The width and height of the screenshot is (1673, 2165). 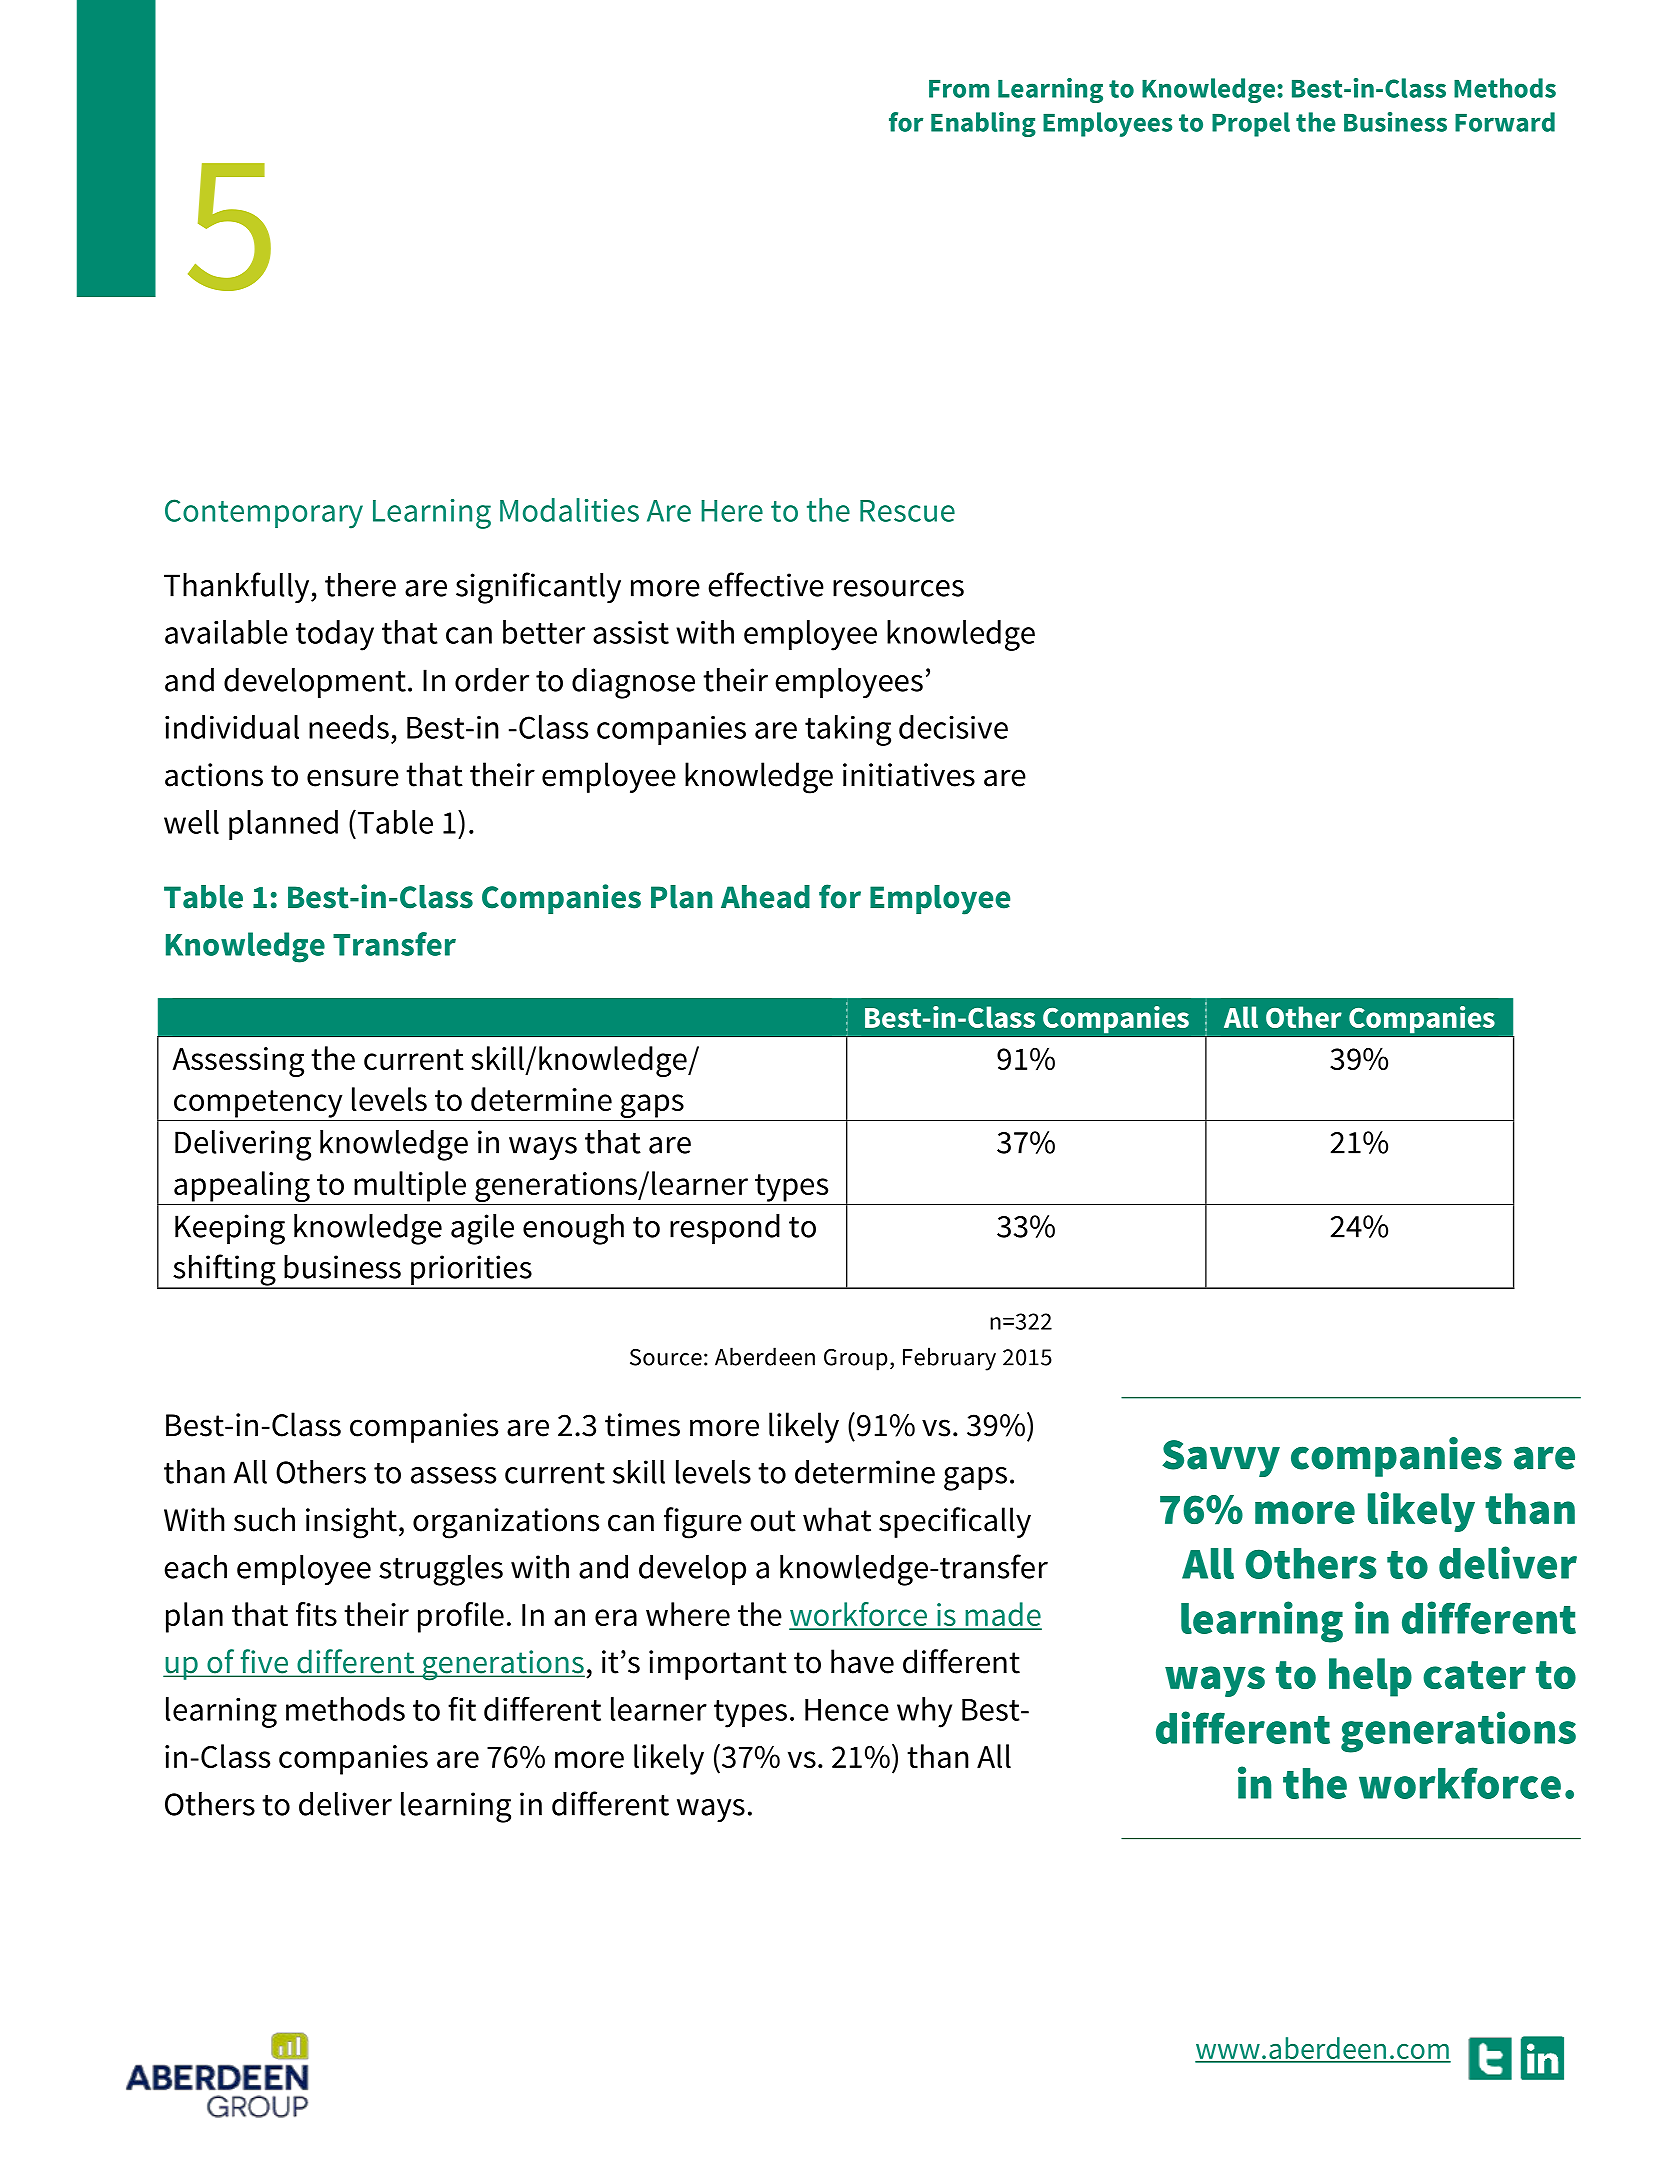 What do you see at coordinates (264, 1662) in the screenshot?
I see `five` at bounding box center [264, 1662].
